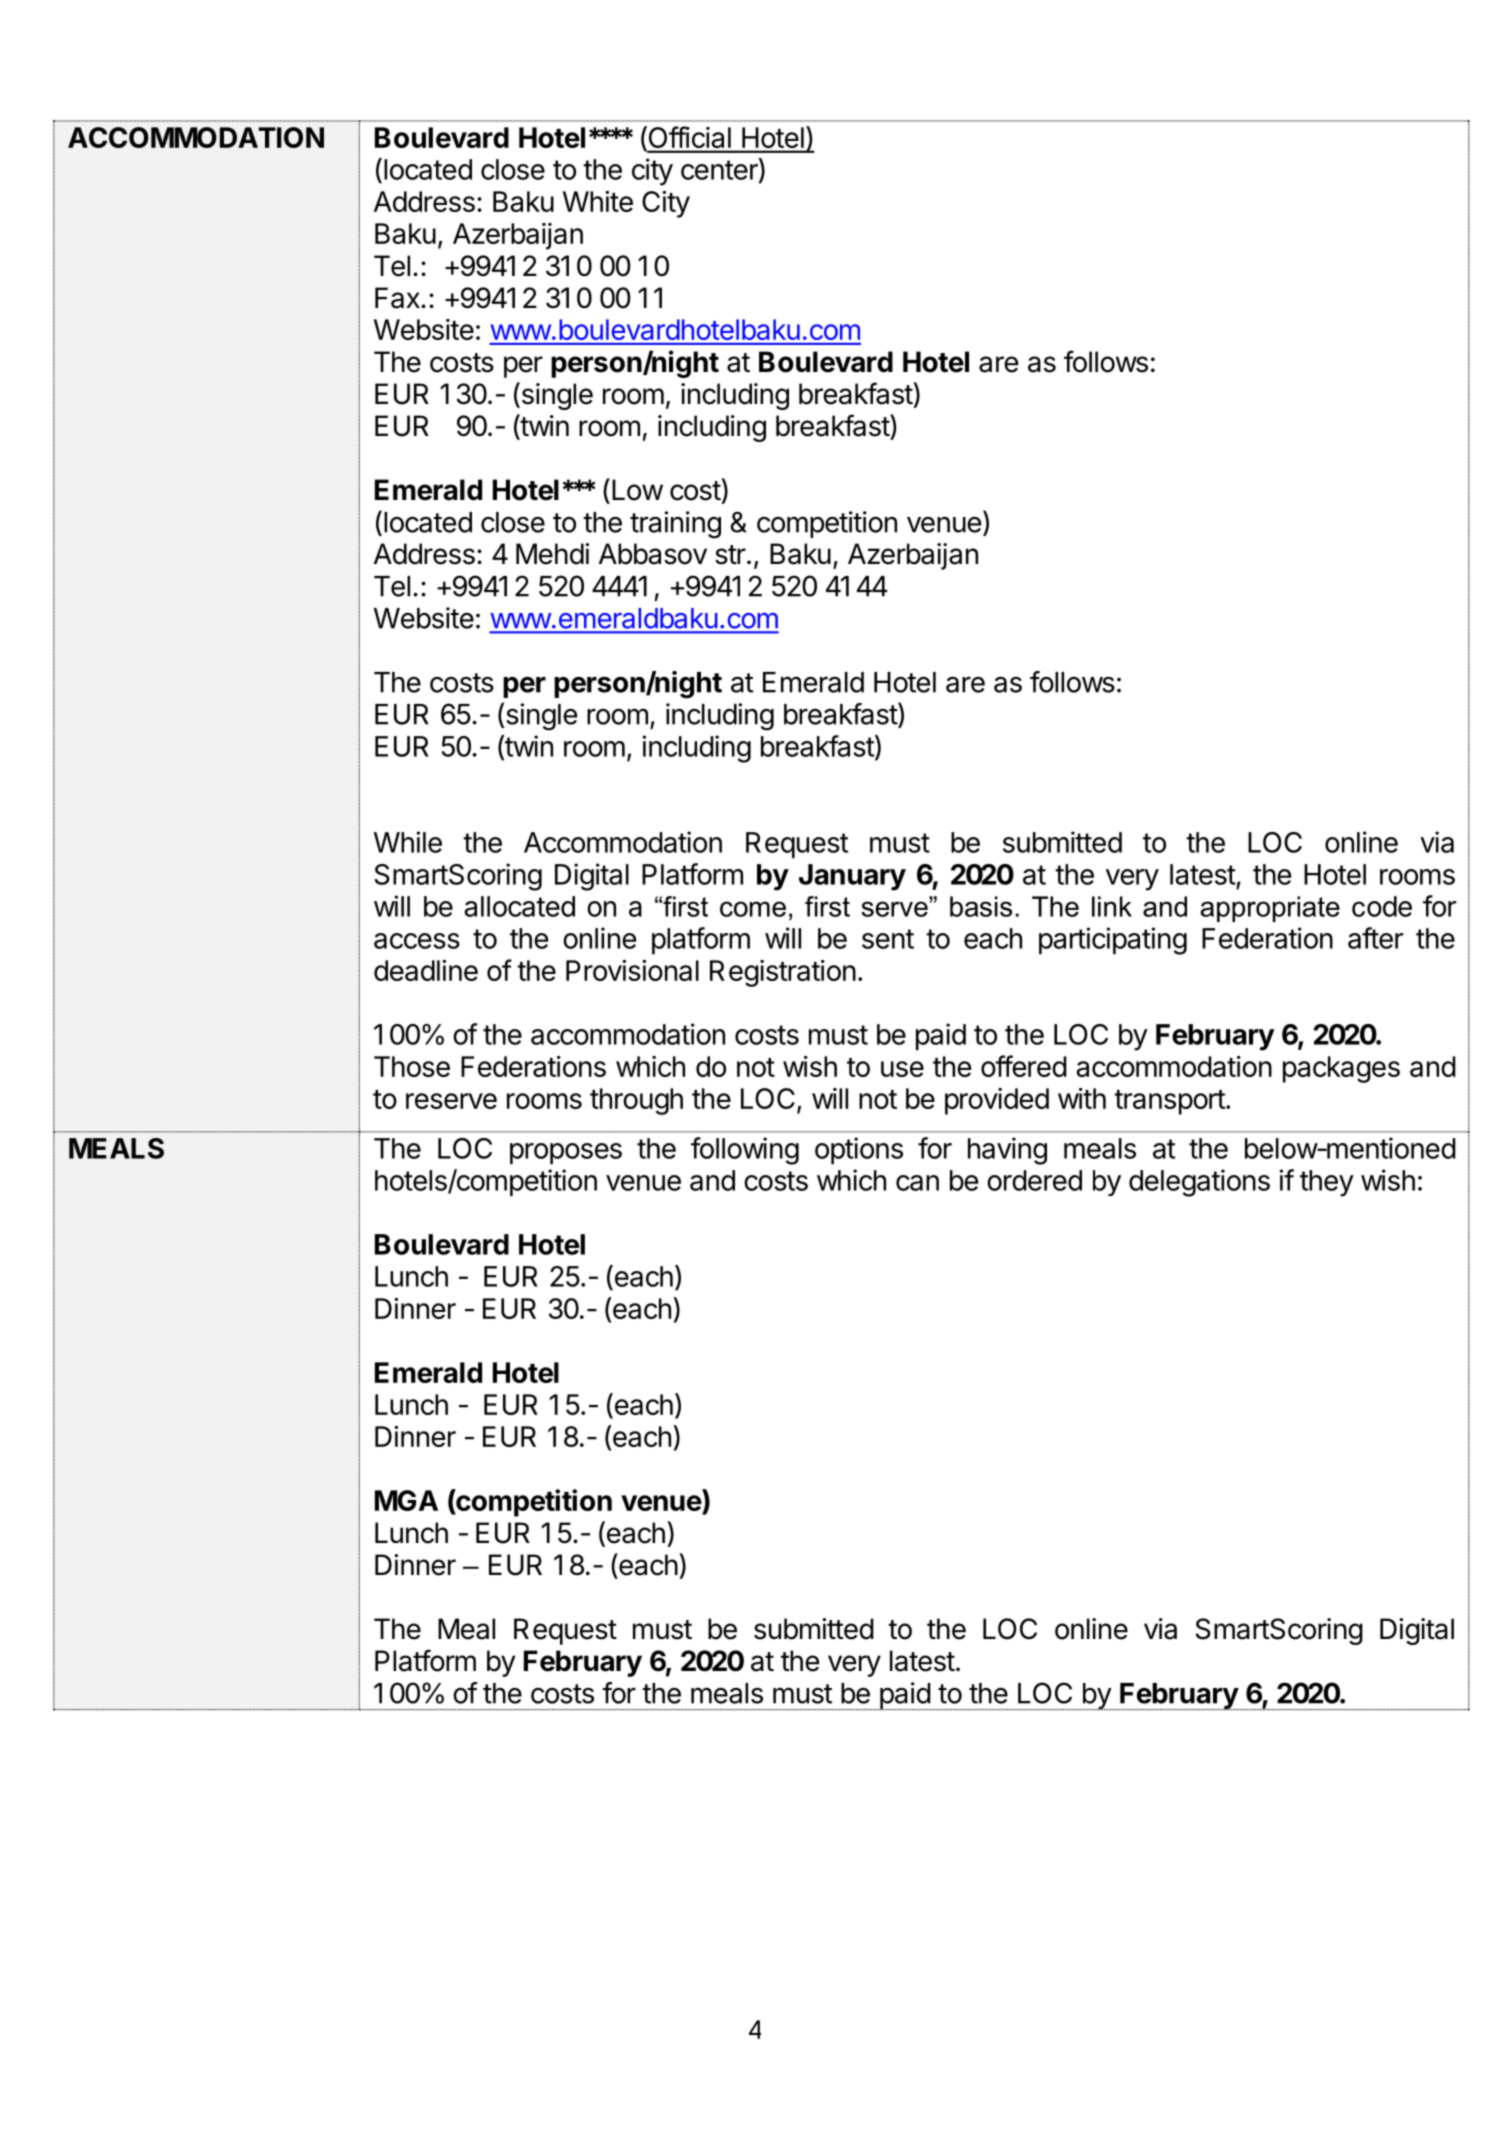 This screenshot has width=1508, height=2132. What do you see at coordinates (917, 1183) in the screenshot?
I see `can` at bounding box center [917, 1183].
